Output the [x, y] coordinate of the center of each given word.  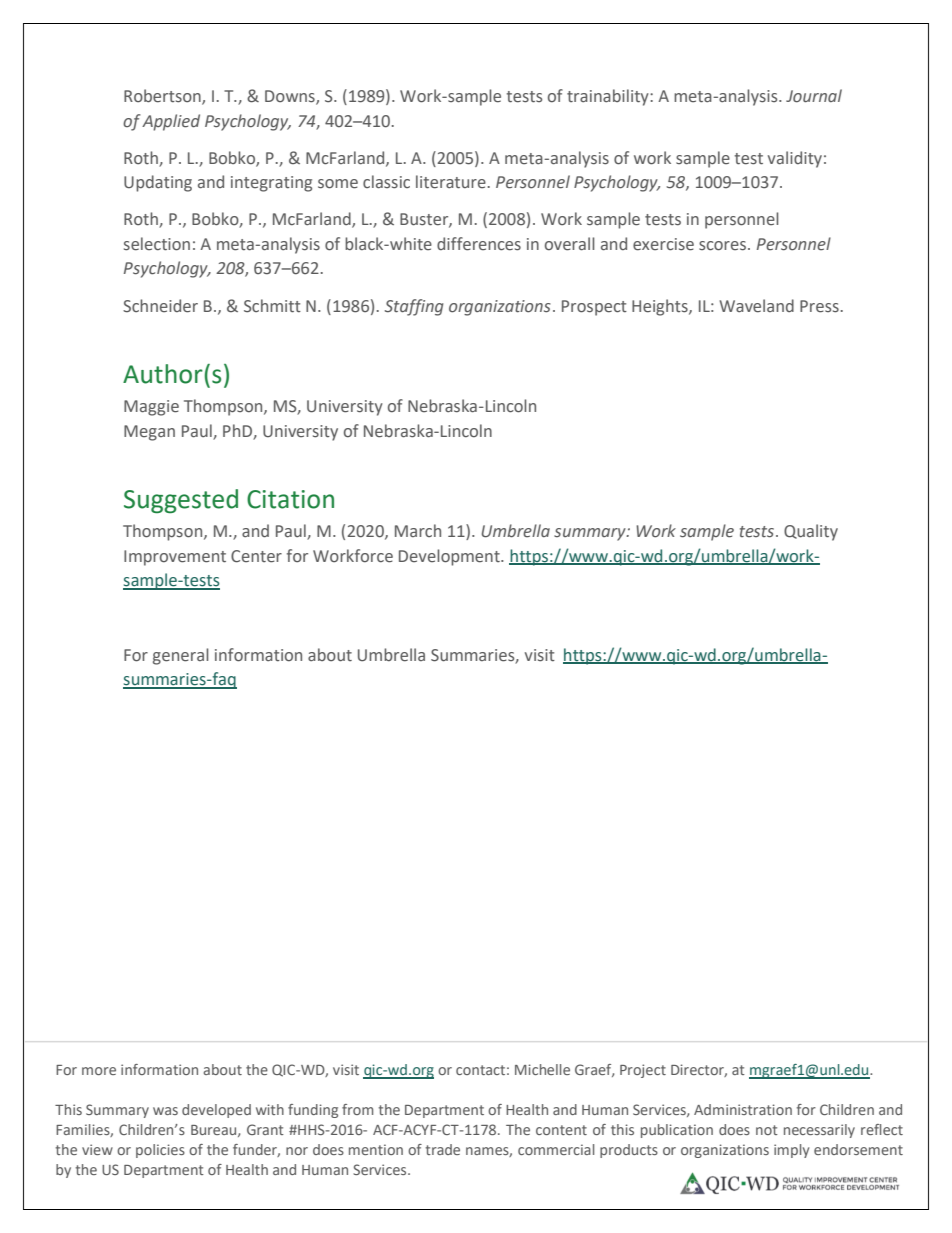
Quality [811, 532]
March [418, 530]
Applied [171, 122]
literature [451, 182]
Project [643, 1071]
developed [216, 1111]
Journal [814, 96]
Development [450, 557]
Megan [149, 433]
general [181, 656]
